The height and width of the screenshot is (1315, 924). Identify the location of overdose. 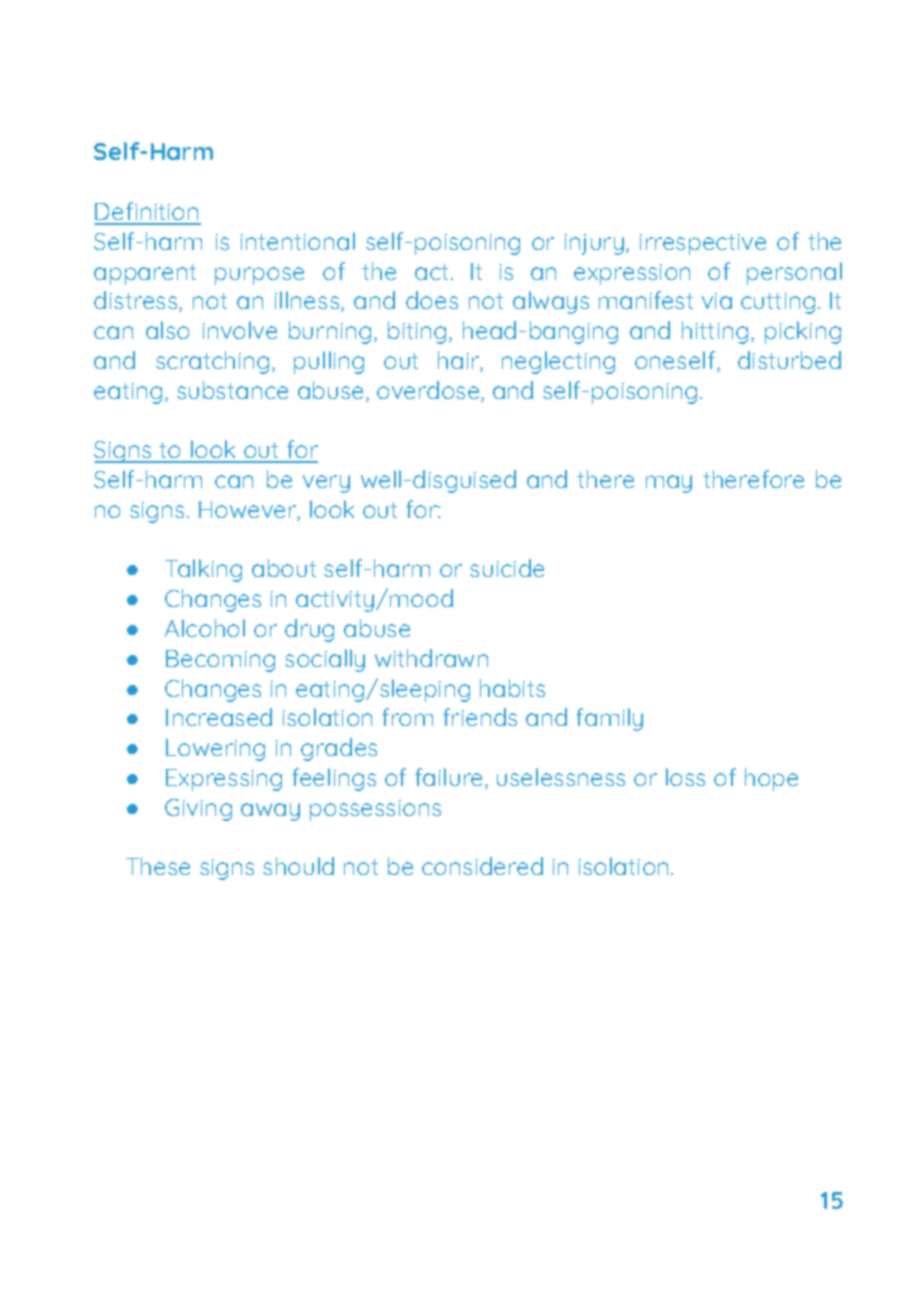
(429, 391).
